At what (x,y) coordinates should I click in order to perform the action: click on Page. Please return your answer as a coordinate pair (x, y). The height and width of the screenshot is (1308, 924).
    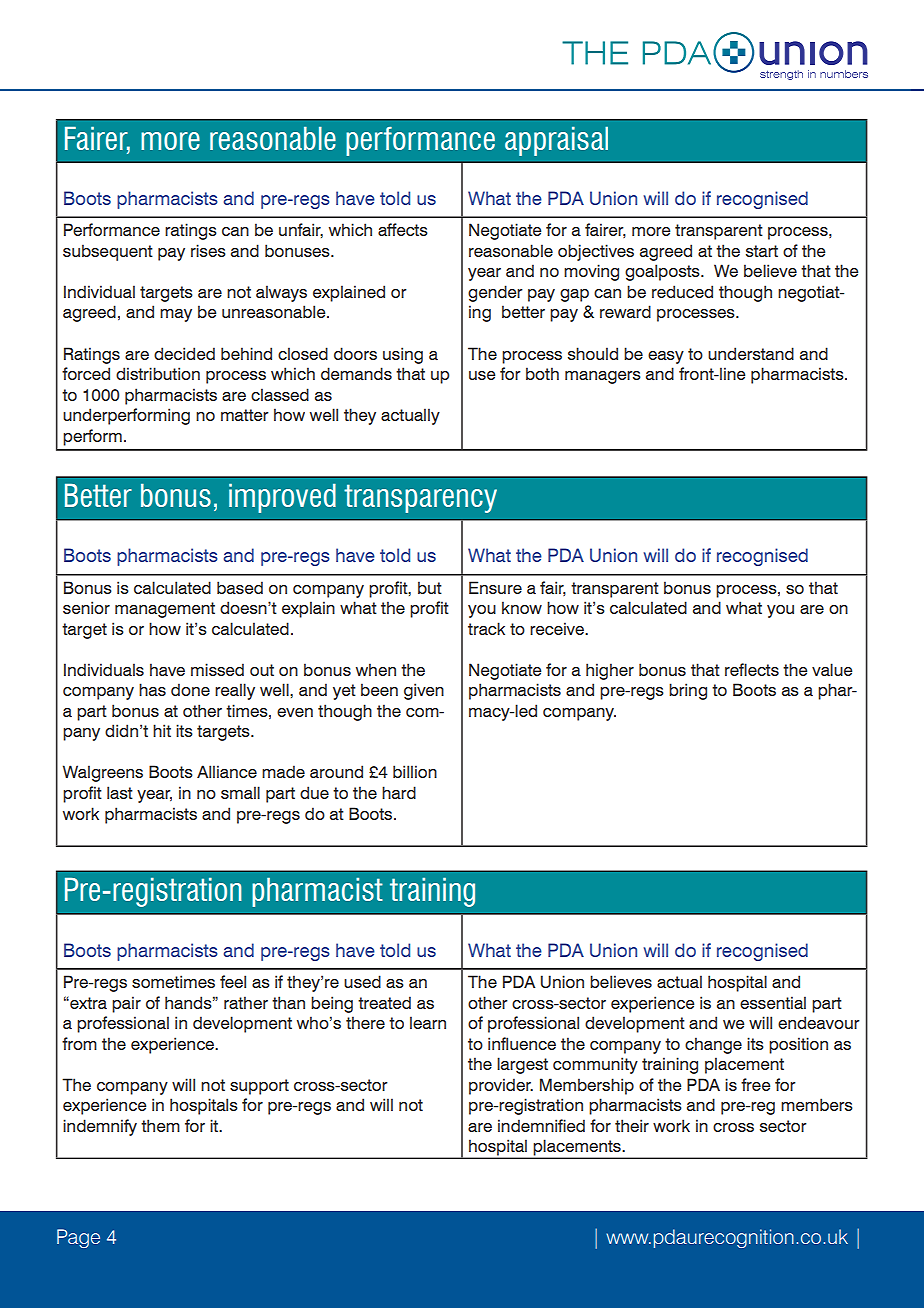
    Looking at the image, I should click on (78, 1238).
